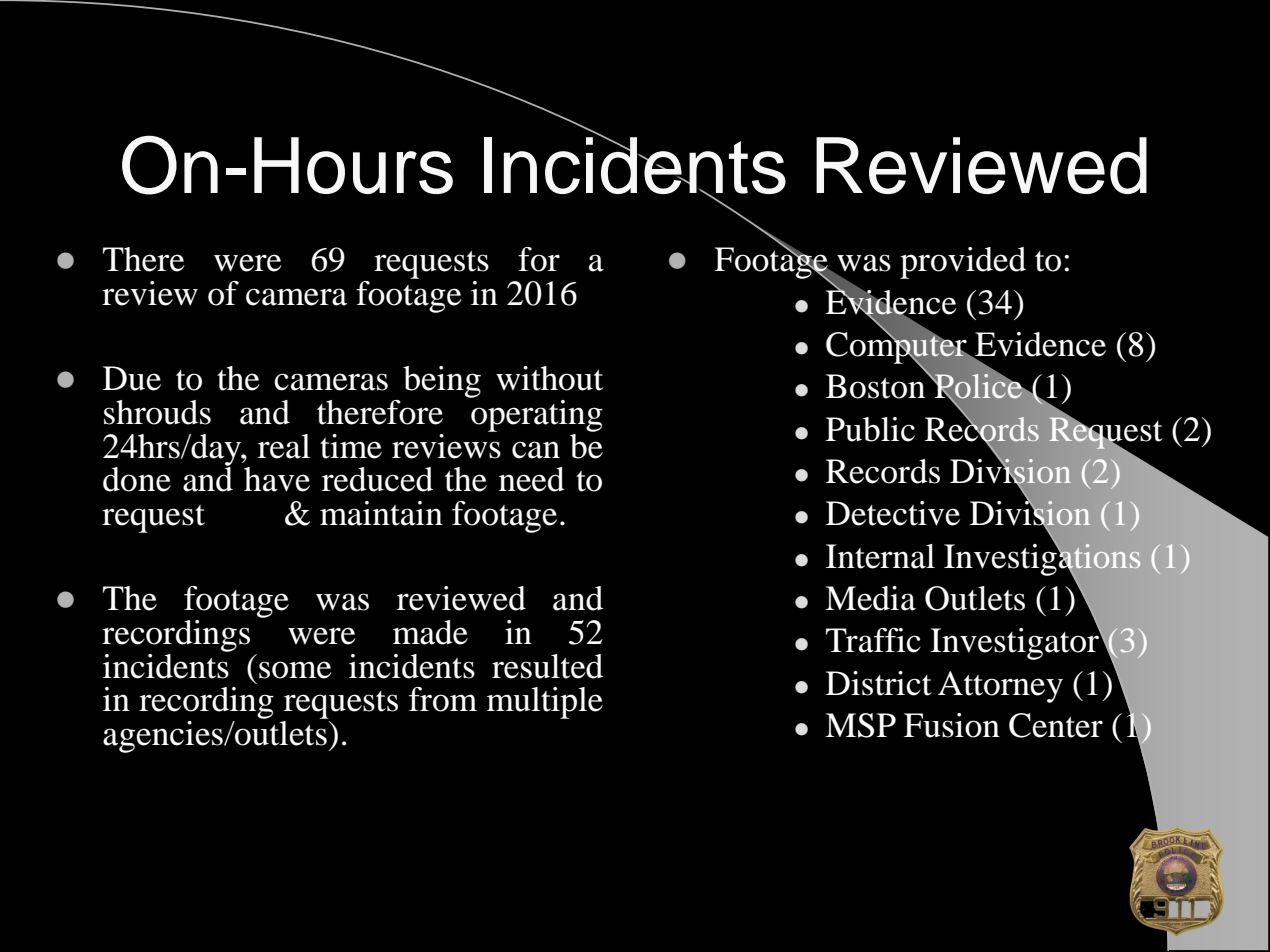  I want to click on resulted, so click(547, 666).
